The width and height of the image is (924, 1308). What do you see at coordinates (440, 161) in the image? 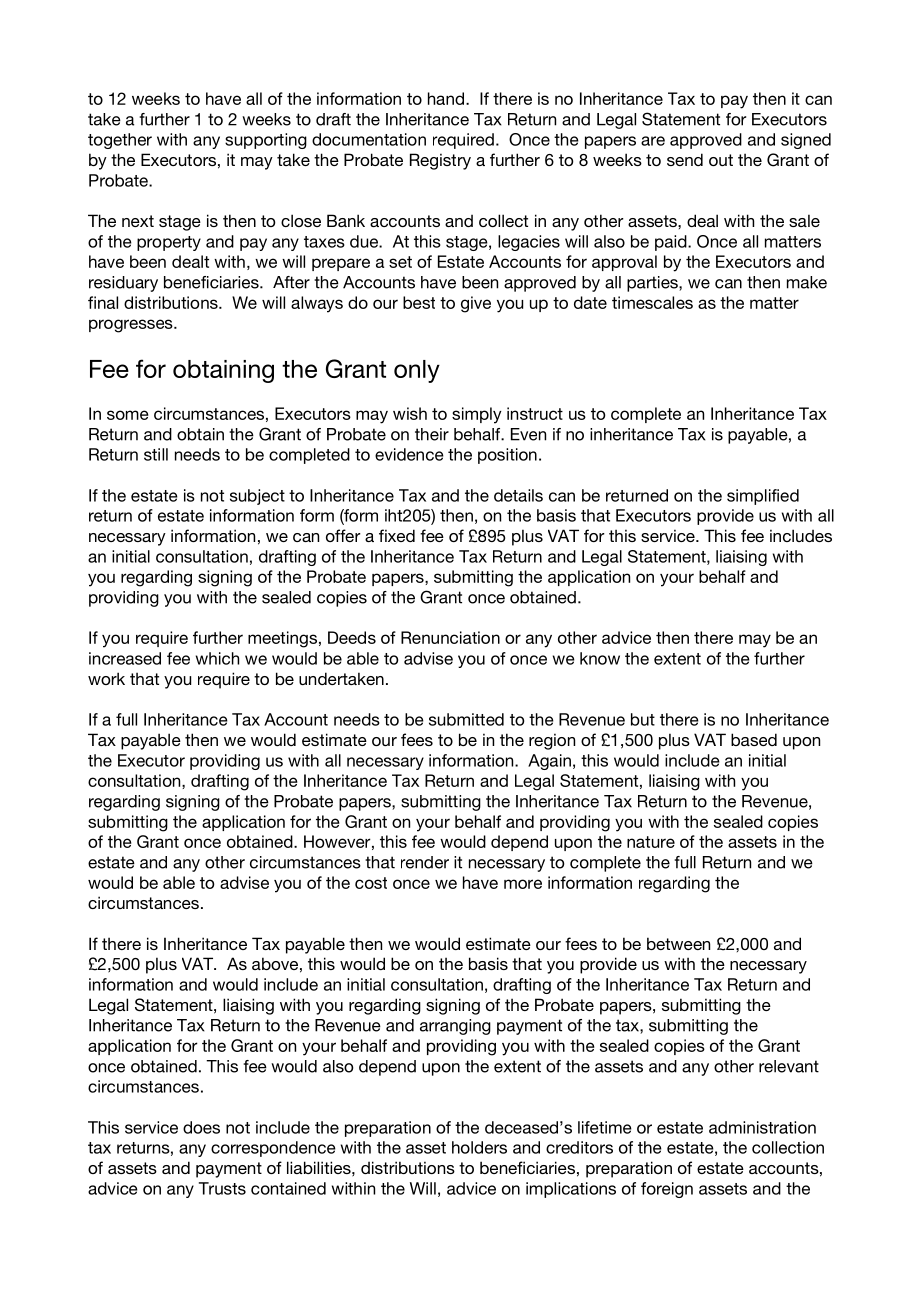
I see `Registry` at bounding box center [440, 161].
